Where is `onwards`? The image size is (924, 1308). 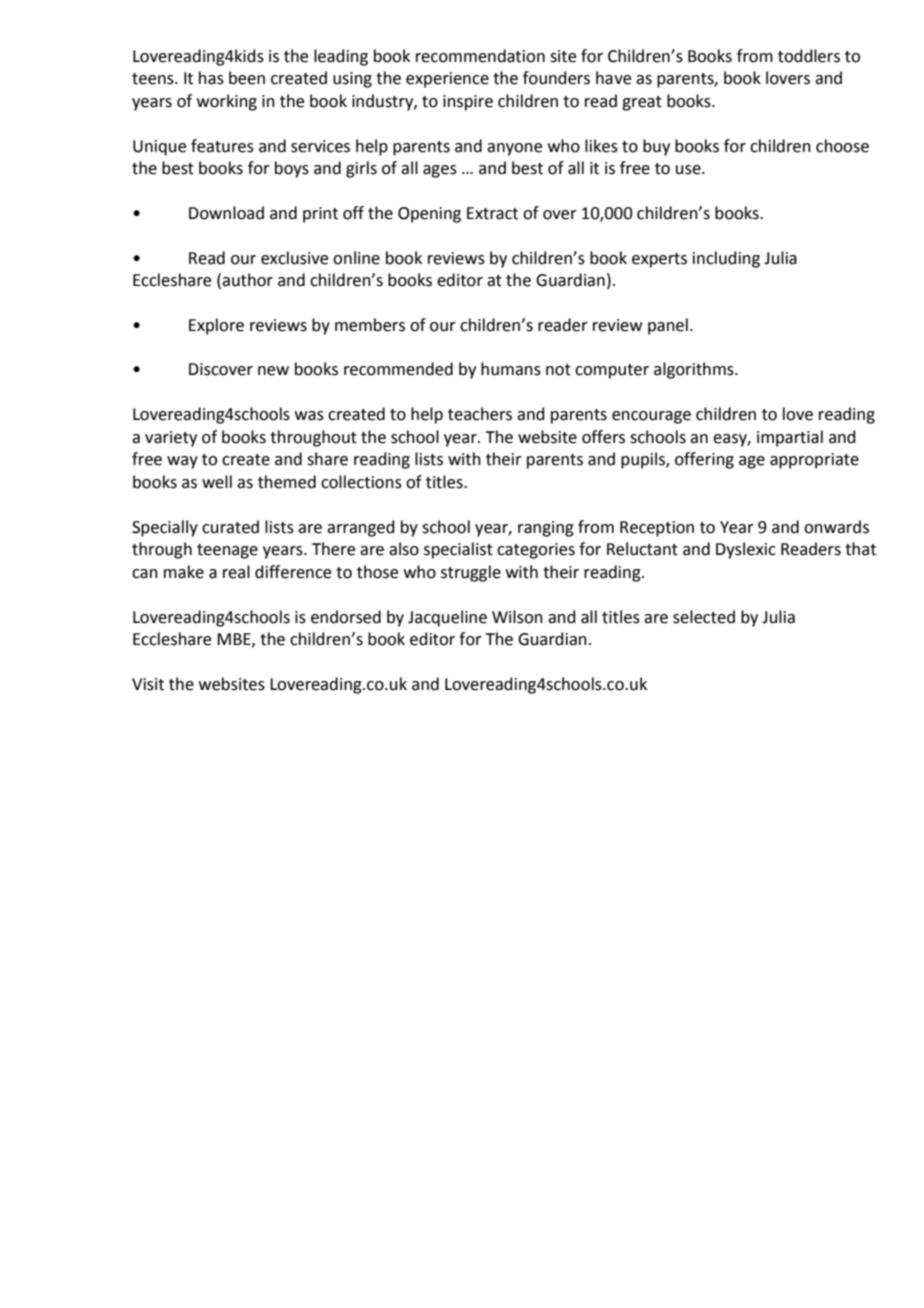 onwards is located at coordinates (836, 527).
